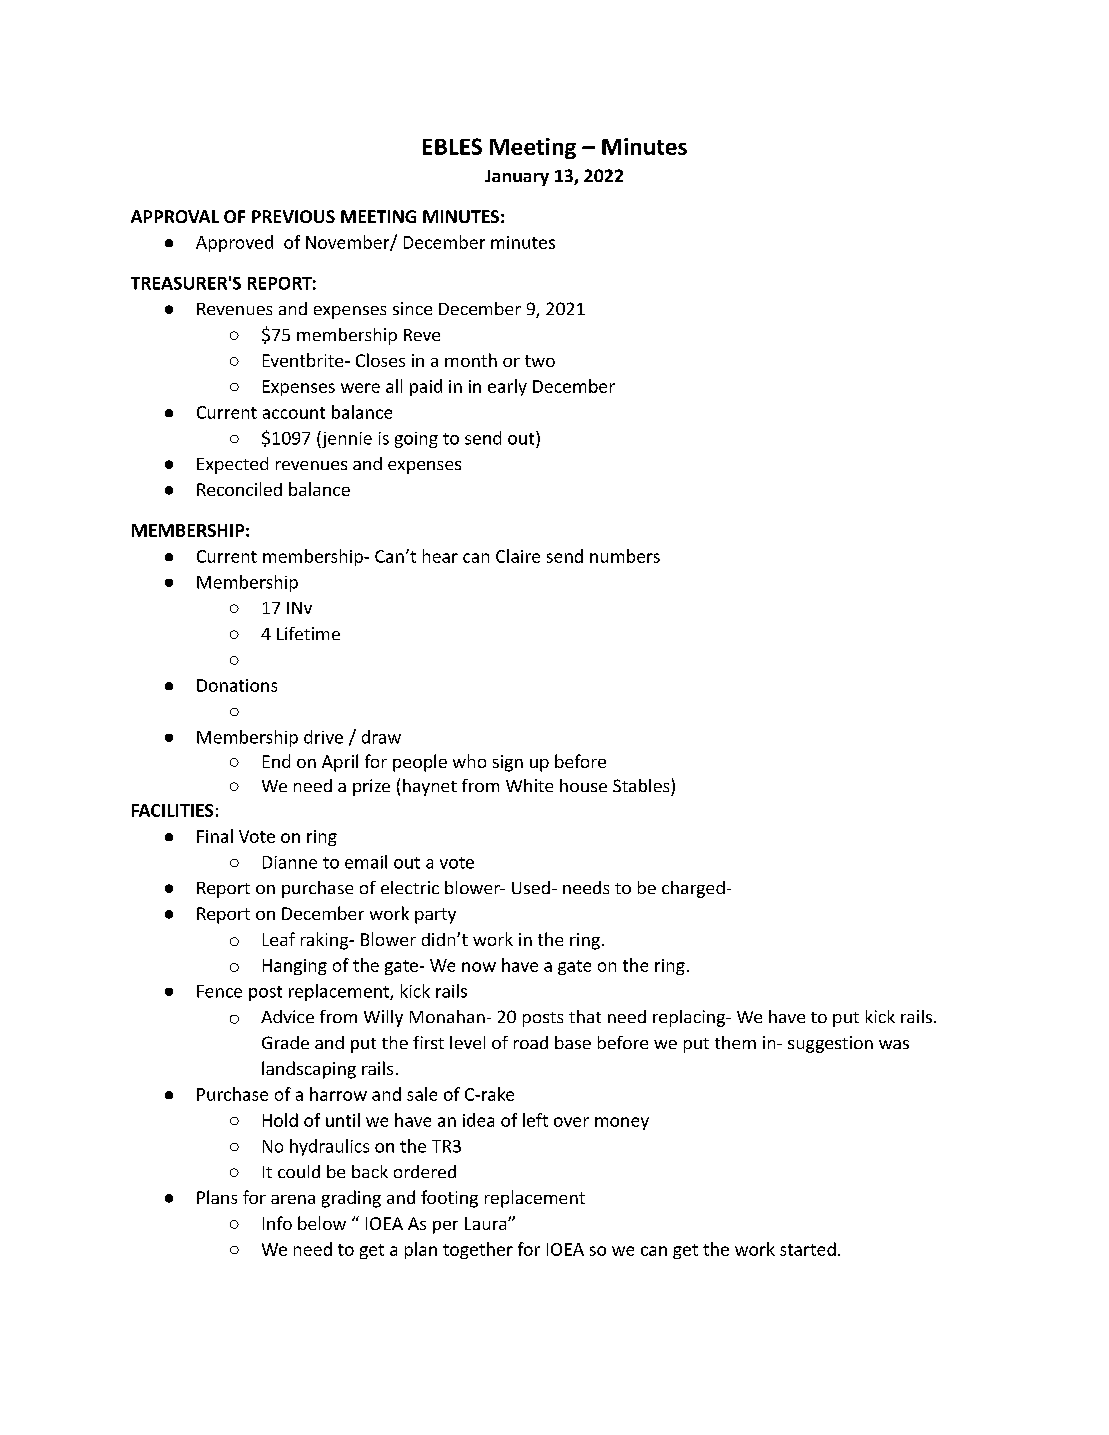  What do you see at coordinates (237, 685) in the image?
I see `Donations` at bounding box center [237, 685].
